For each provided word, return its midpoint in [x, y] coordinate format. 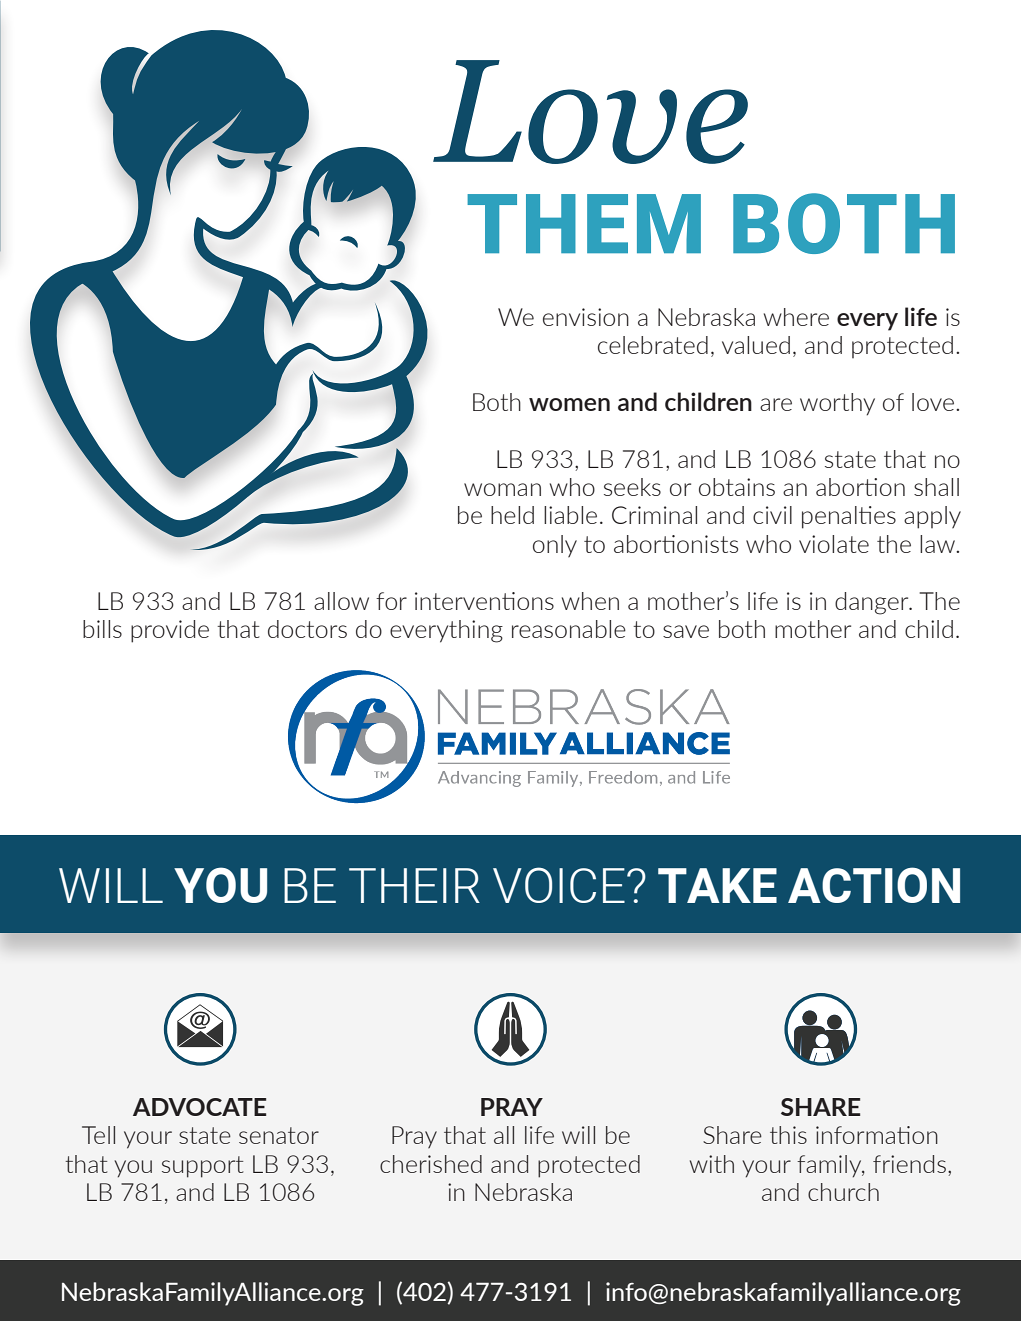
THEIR [414, 885]
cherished [431, 1164]
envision [586, 317]
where [796, 317]
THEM [584, 223]
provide [170, 631]
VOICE [559, 885]
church [843, 1192]
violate [834, 544]
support [202, 1167]
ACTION [874, 885]
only [555, 546]
